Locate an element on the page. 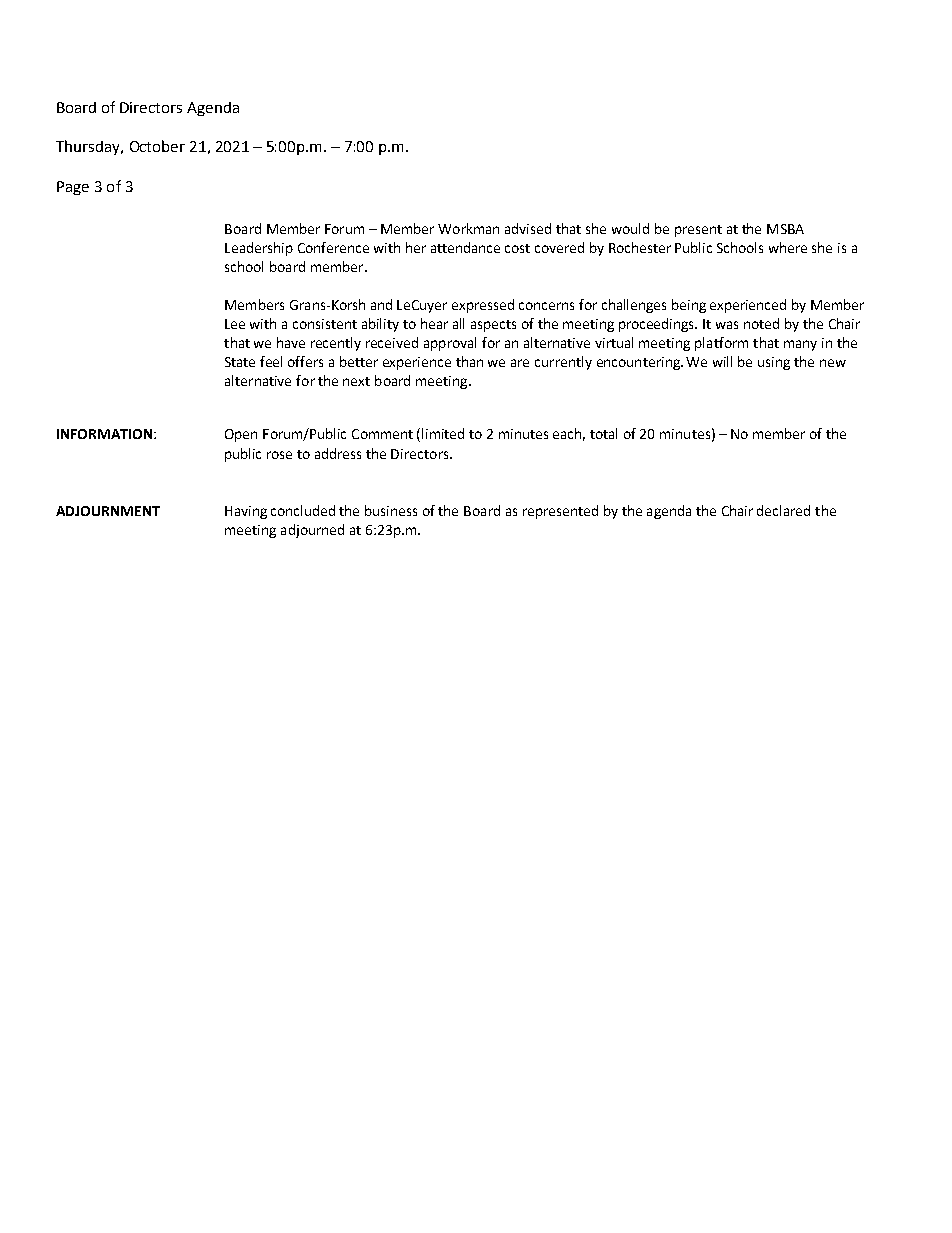 This image has width=952, height=1233. October is located at coordinates (157, 146).
